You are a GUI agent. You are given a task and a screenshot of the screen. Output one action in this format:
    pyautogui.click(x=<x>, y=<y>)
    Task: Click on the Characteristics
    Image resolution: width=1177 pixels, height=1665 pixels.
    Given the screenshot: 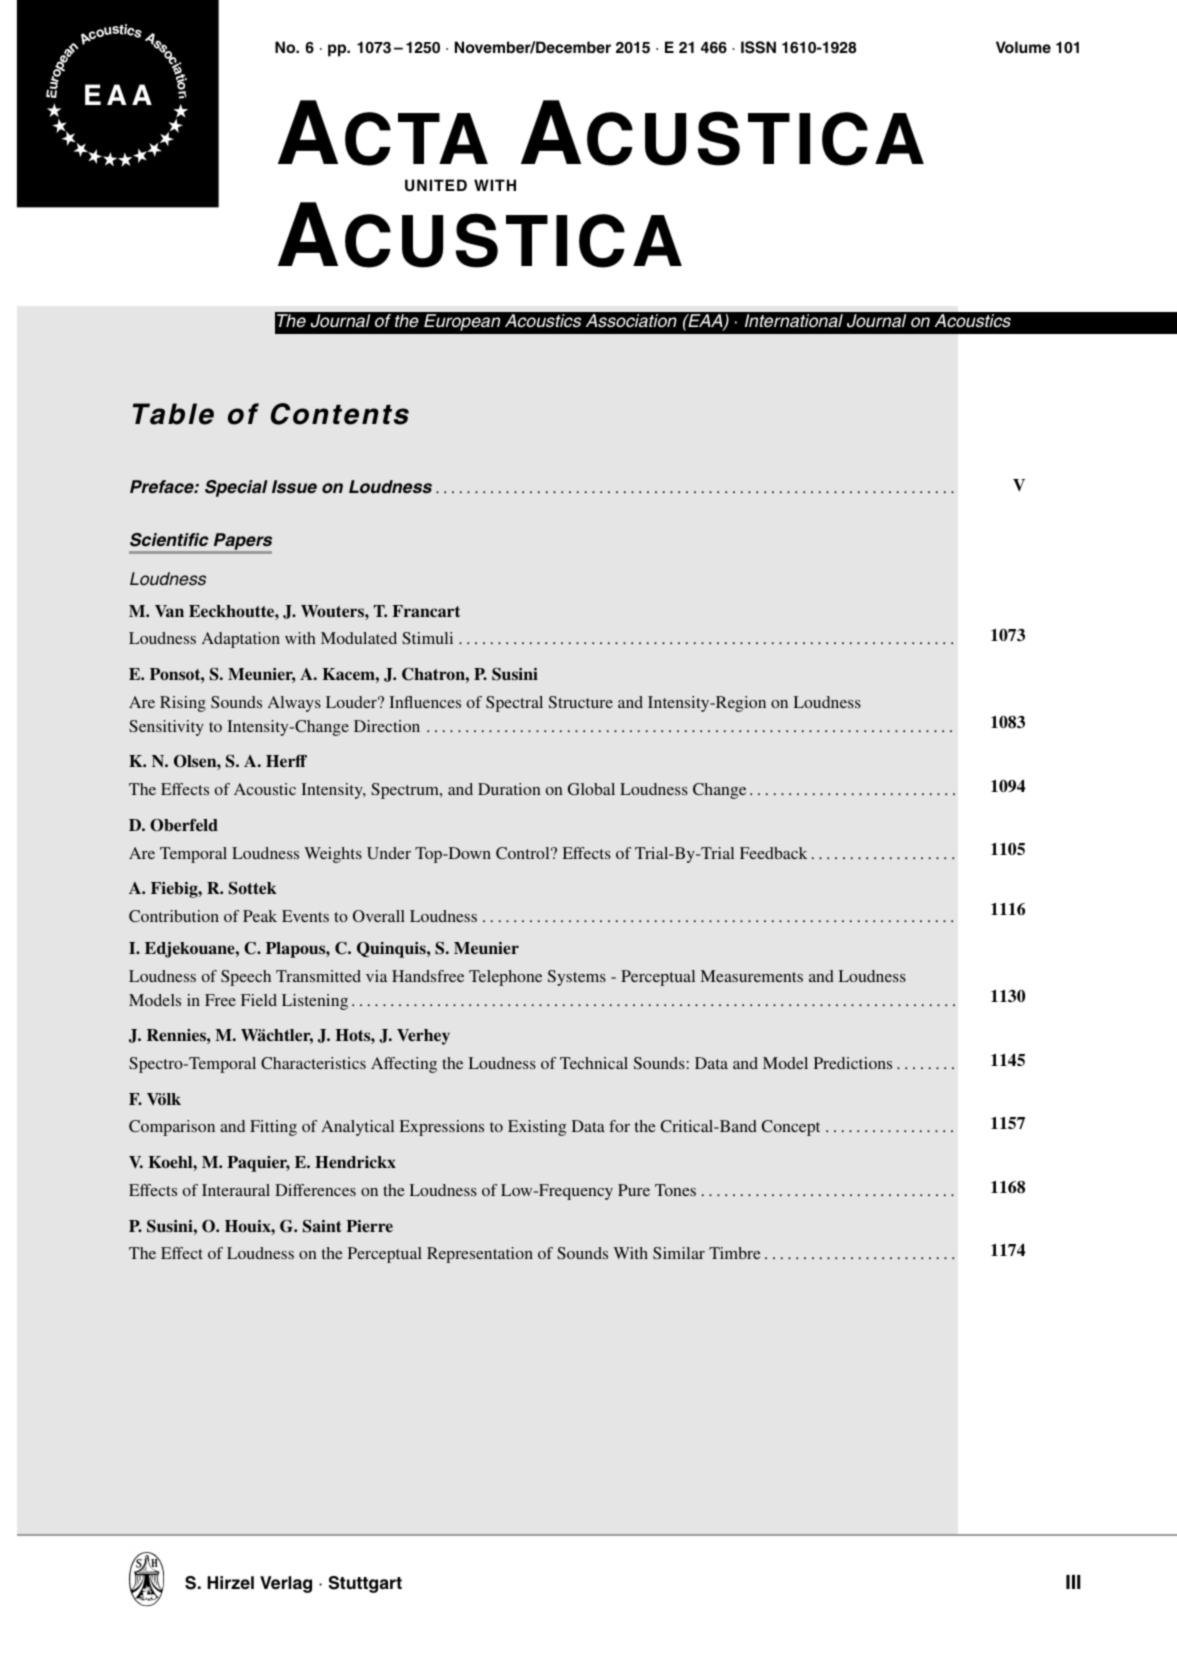 What is the action you would take?
    pyautogui.click(x=313, y=1063)
